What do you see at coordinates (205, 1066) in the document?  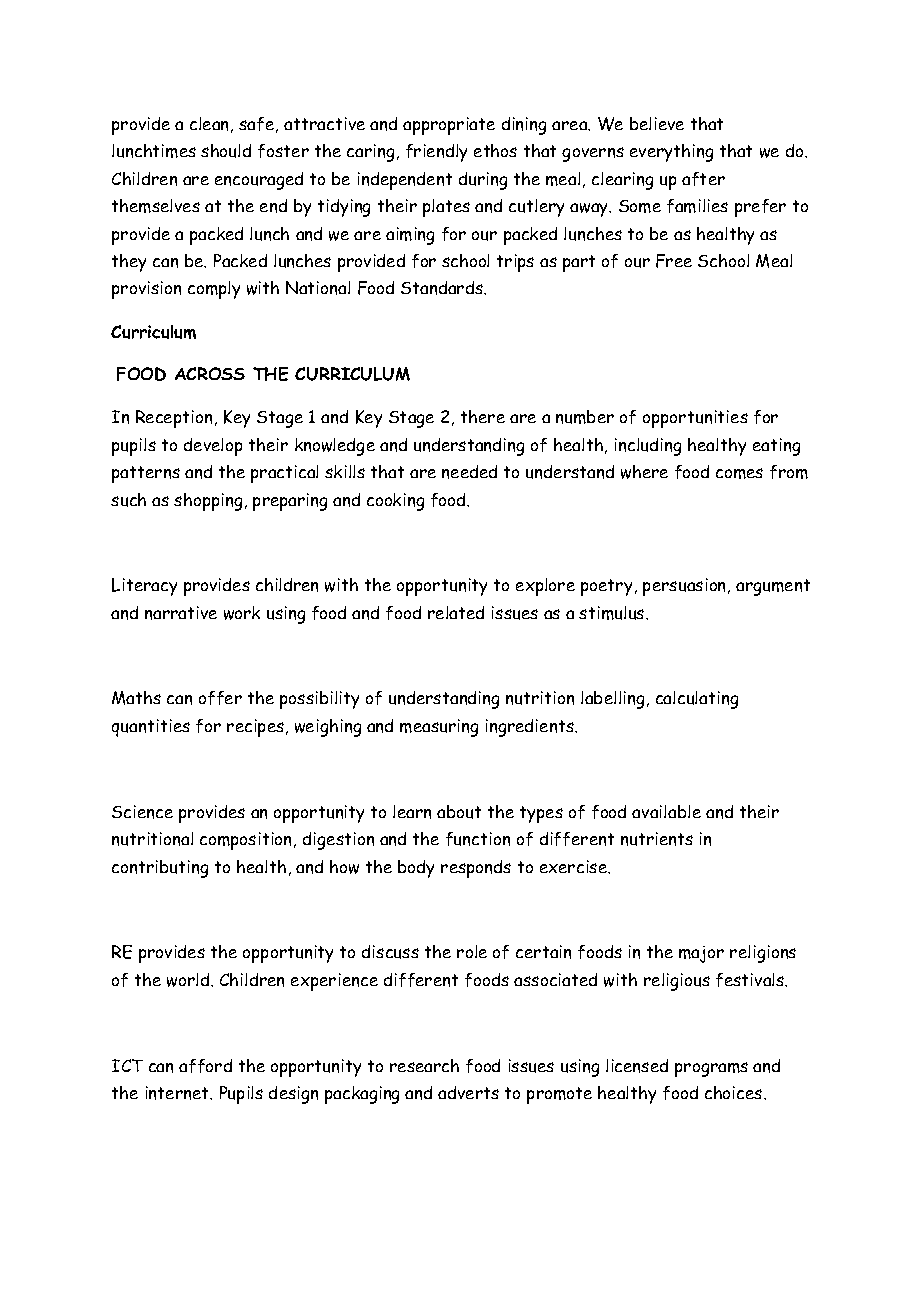 I see `afford` at bounding box center [205, 1066].
